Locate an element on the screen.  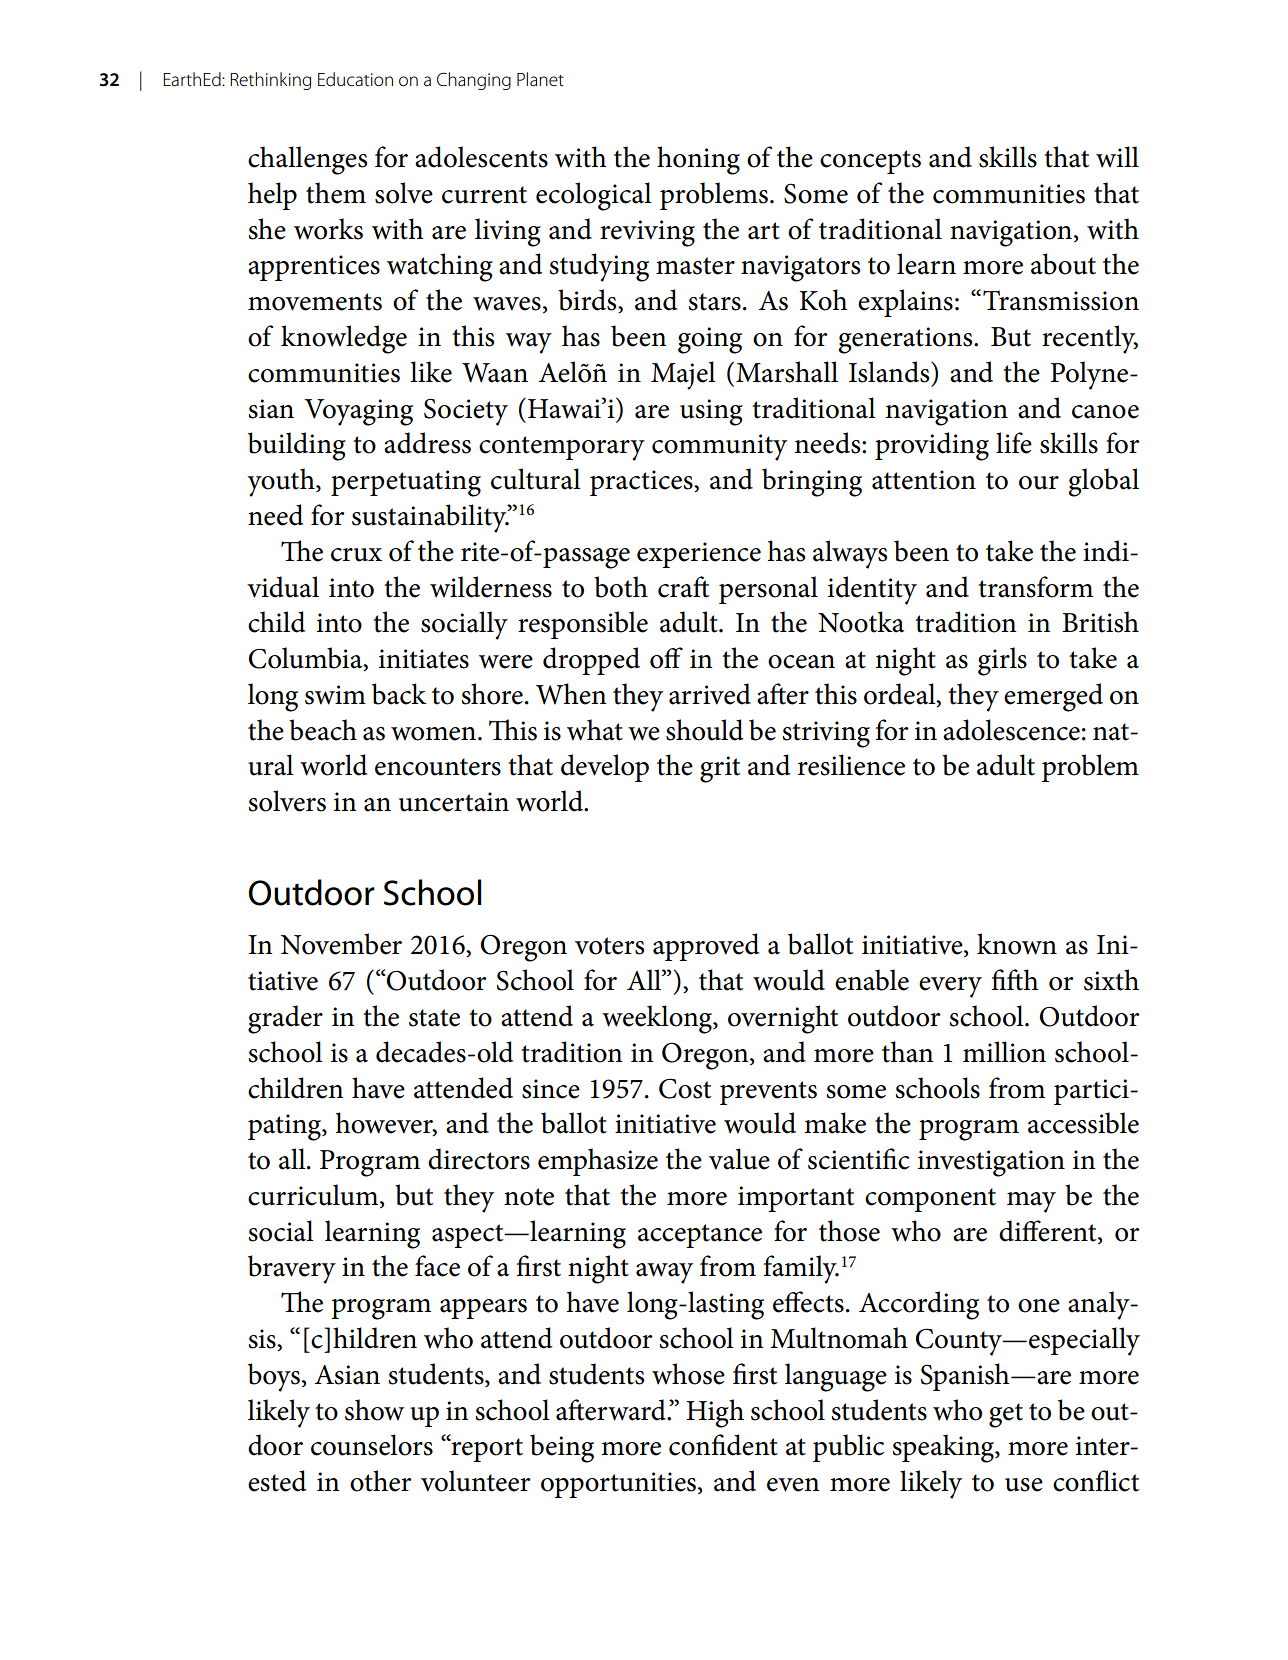
Education is located at coordinates (355, 79).
